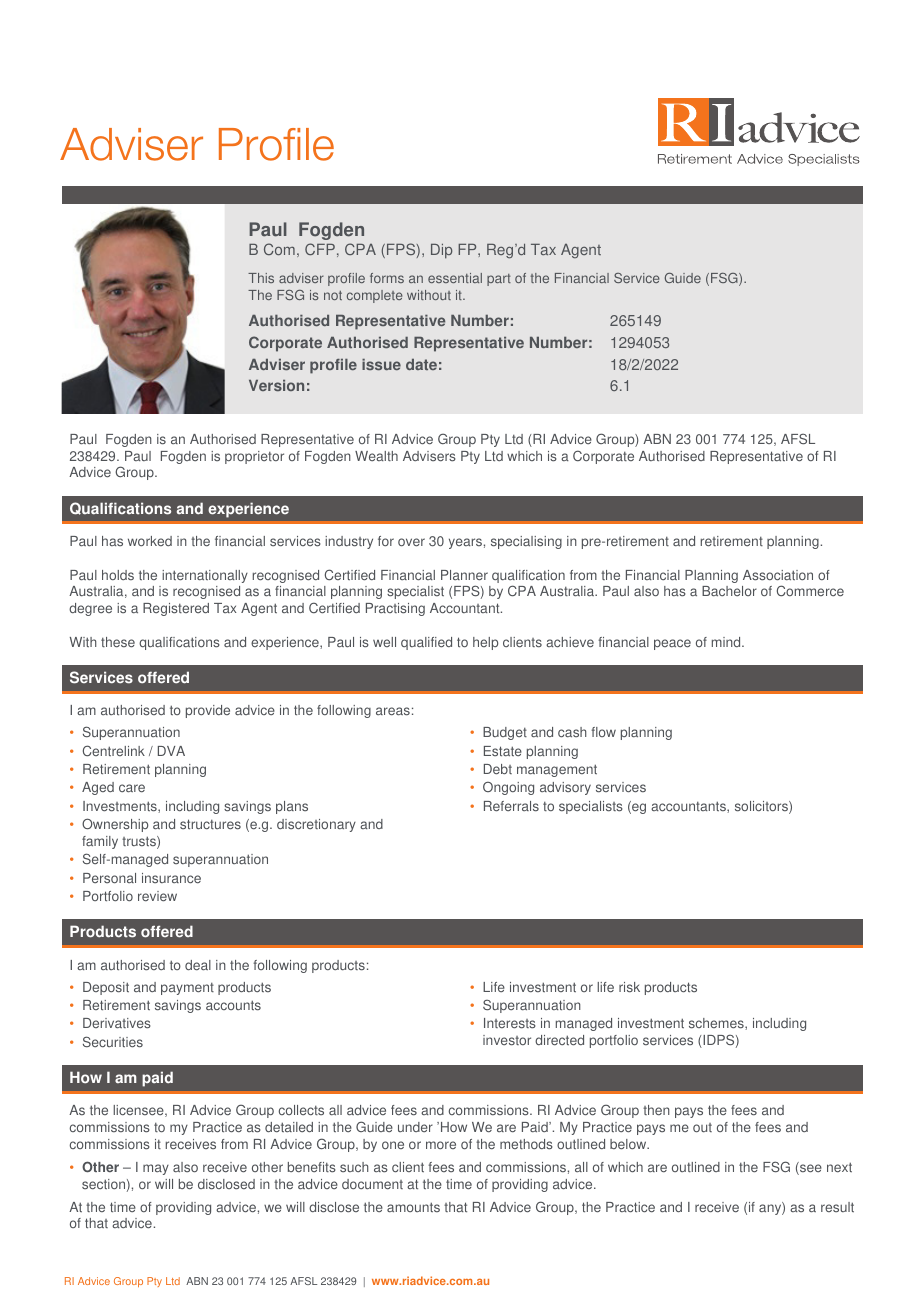 This image has width=924, height=1308. Describe the element at coordinates (156, 1169) in the image. I see `may` at that location.
